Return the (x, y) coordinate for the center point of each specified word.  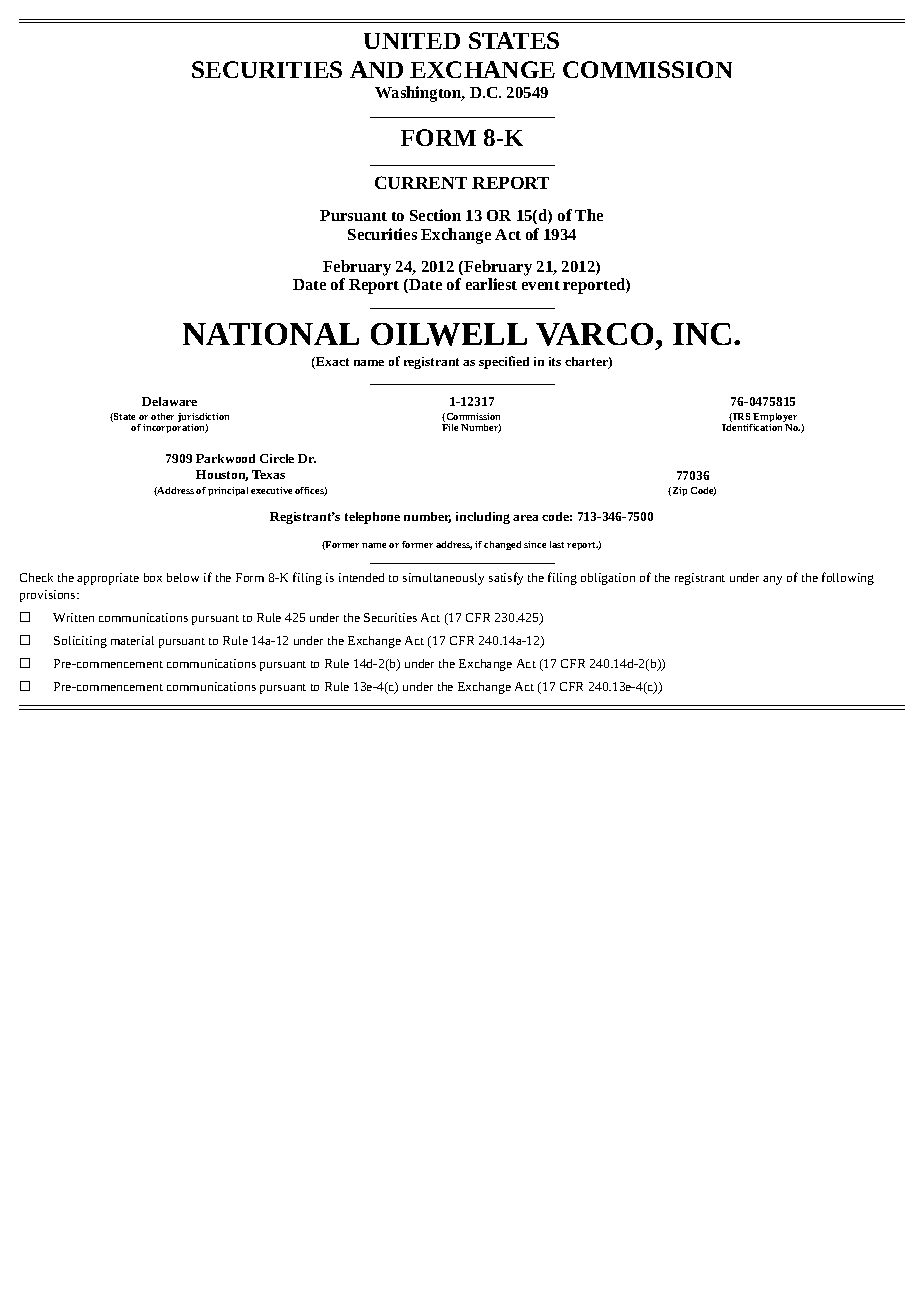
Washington (419, 94)
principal (228, 491)
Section (435, 215)
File (450, 427)
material (132, 640)
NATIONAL (271, 334)
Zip (678, 491)
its (555, 361)
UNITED (412, 41)
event (541, 285)
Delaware (169, 401)
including (483, 518)
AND (376, 69)
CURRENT (421, 182)
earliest (491, 284)
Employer (774, 419)
